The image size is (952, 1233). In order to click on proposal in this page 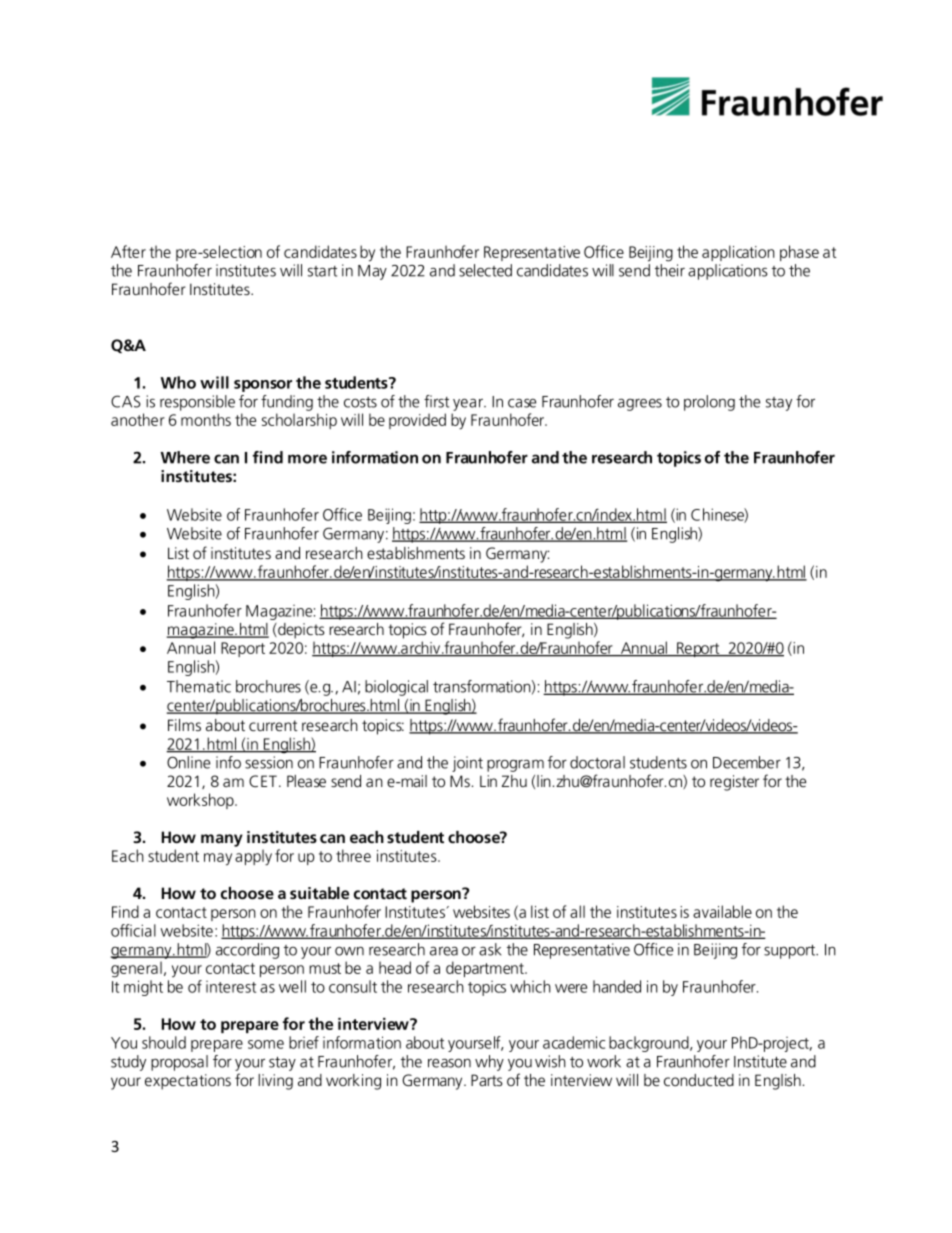, I will do `click(179, 1063)`.
